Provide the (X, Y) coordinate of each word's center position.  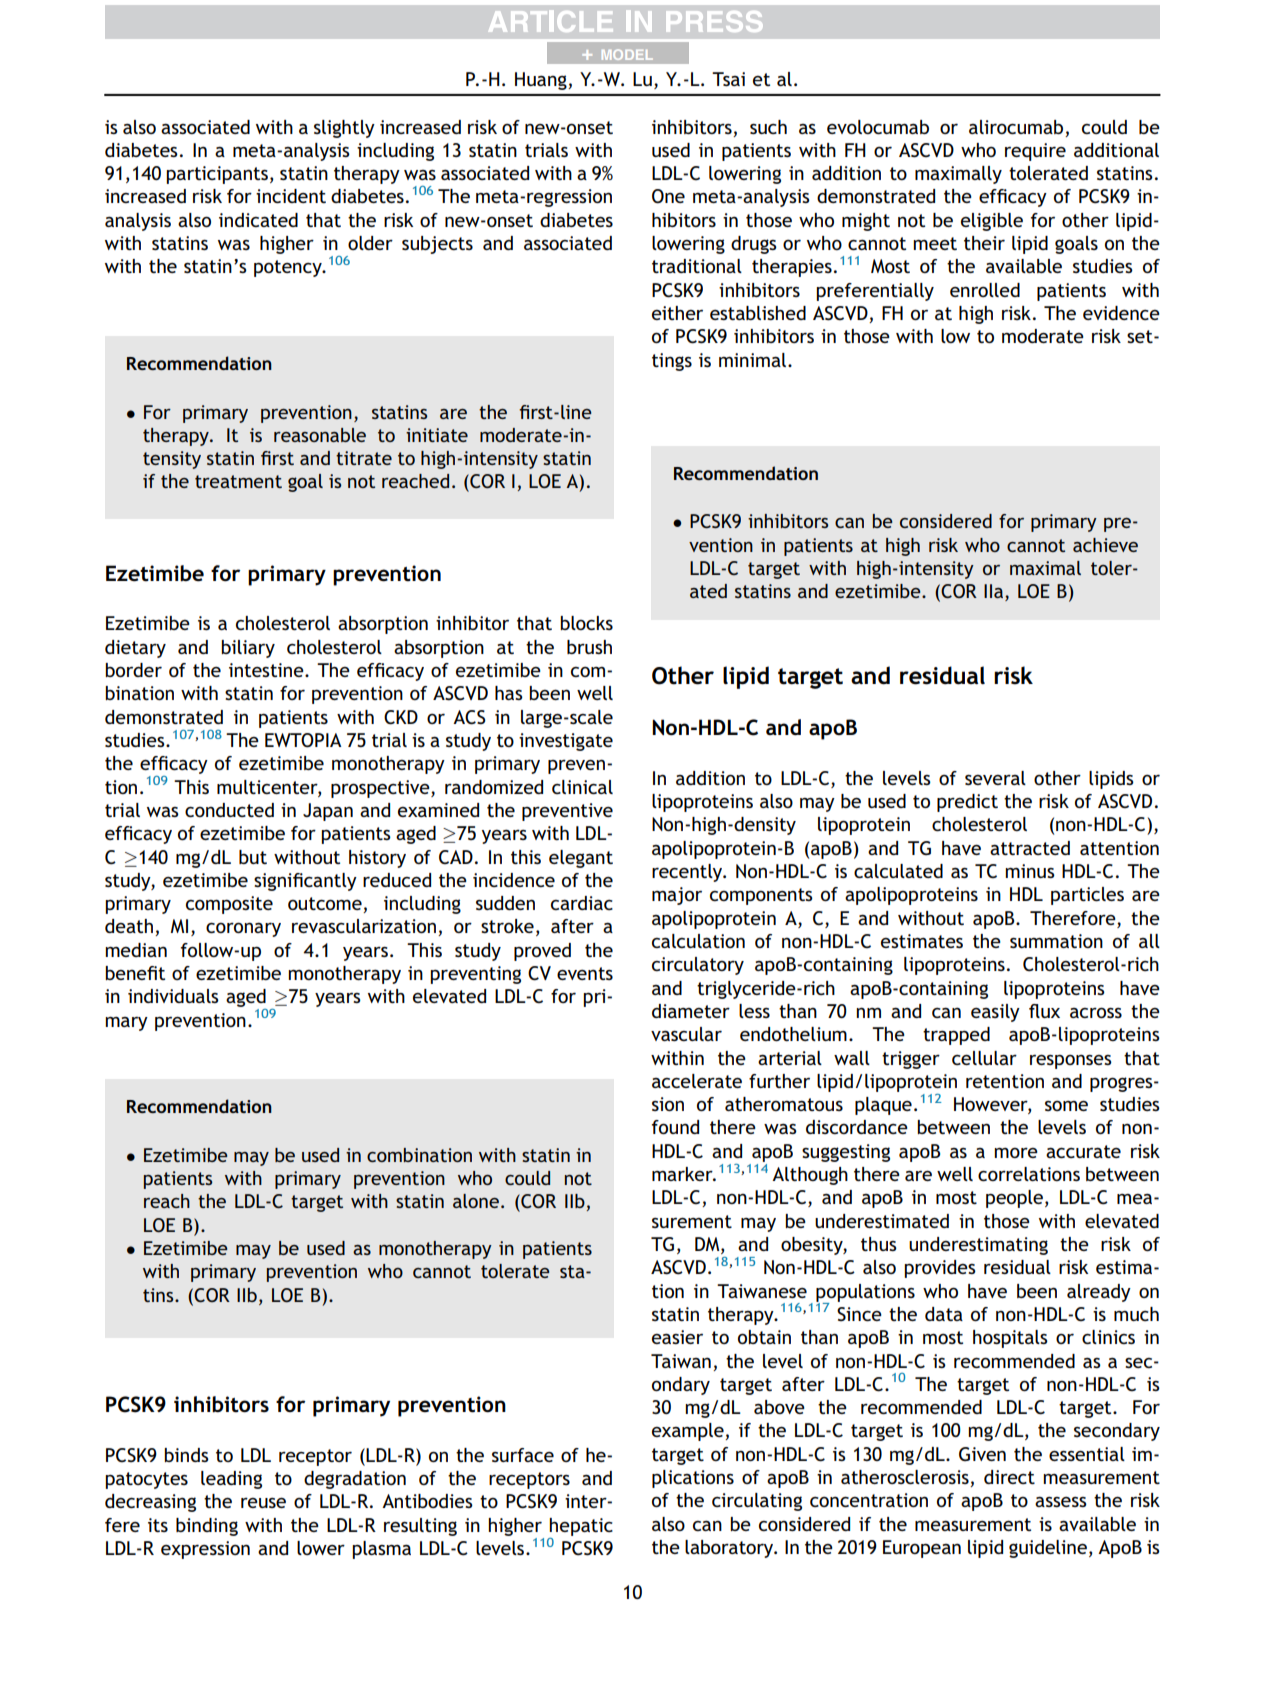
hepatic (581, 1527)
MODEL (627, 54)
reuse (263, 1503)
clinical (582, 787)
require (1035, 152)
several (995, 778)
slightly (344, 129)
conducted (229, 810)
